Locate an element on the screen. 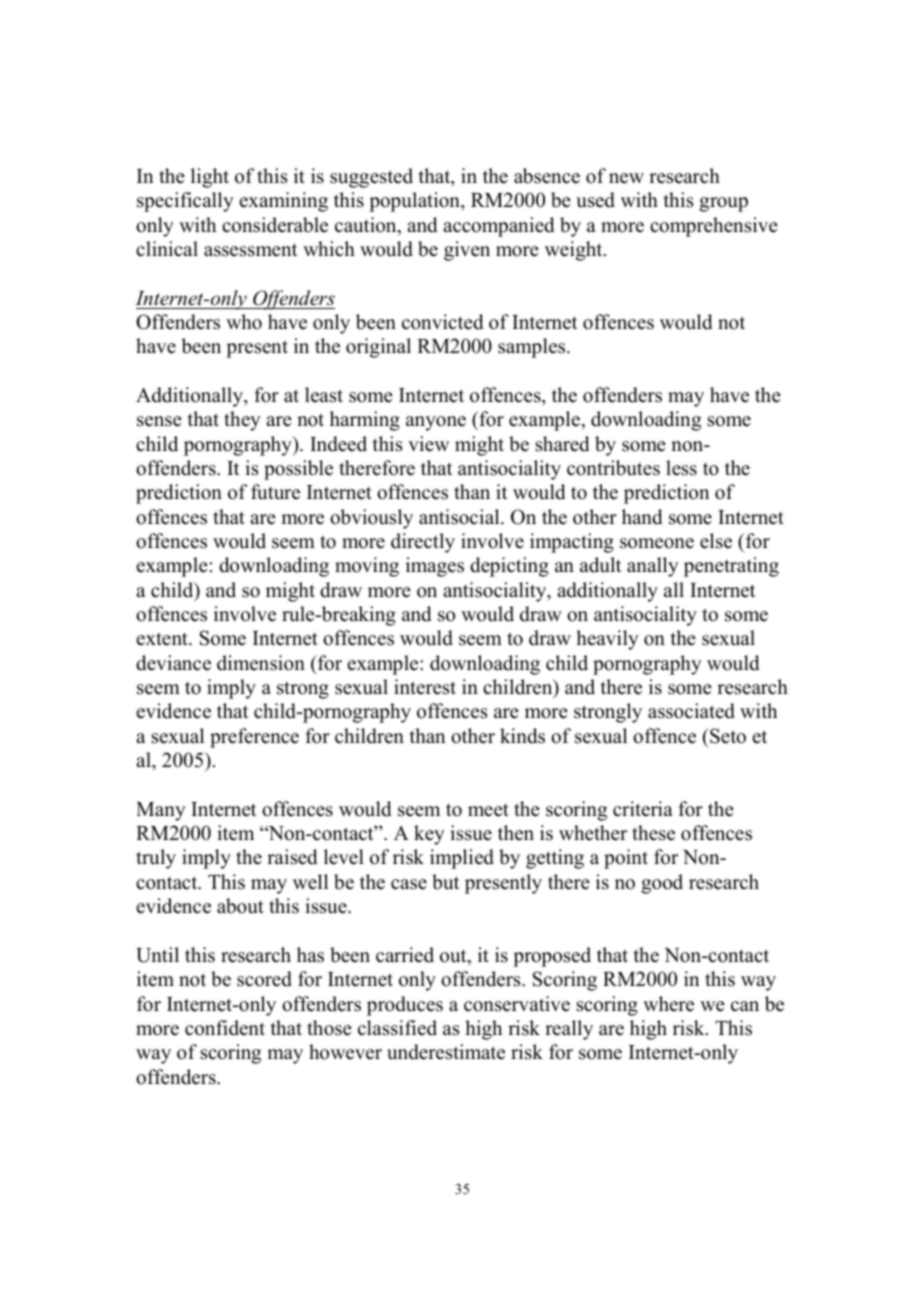 This screenshot has width=924, height=1308. group is located at coordinates (723, 204).
